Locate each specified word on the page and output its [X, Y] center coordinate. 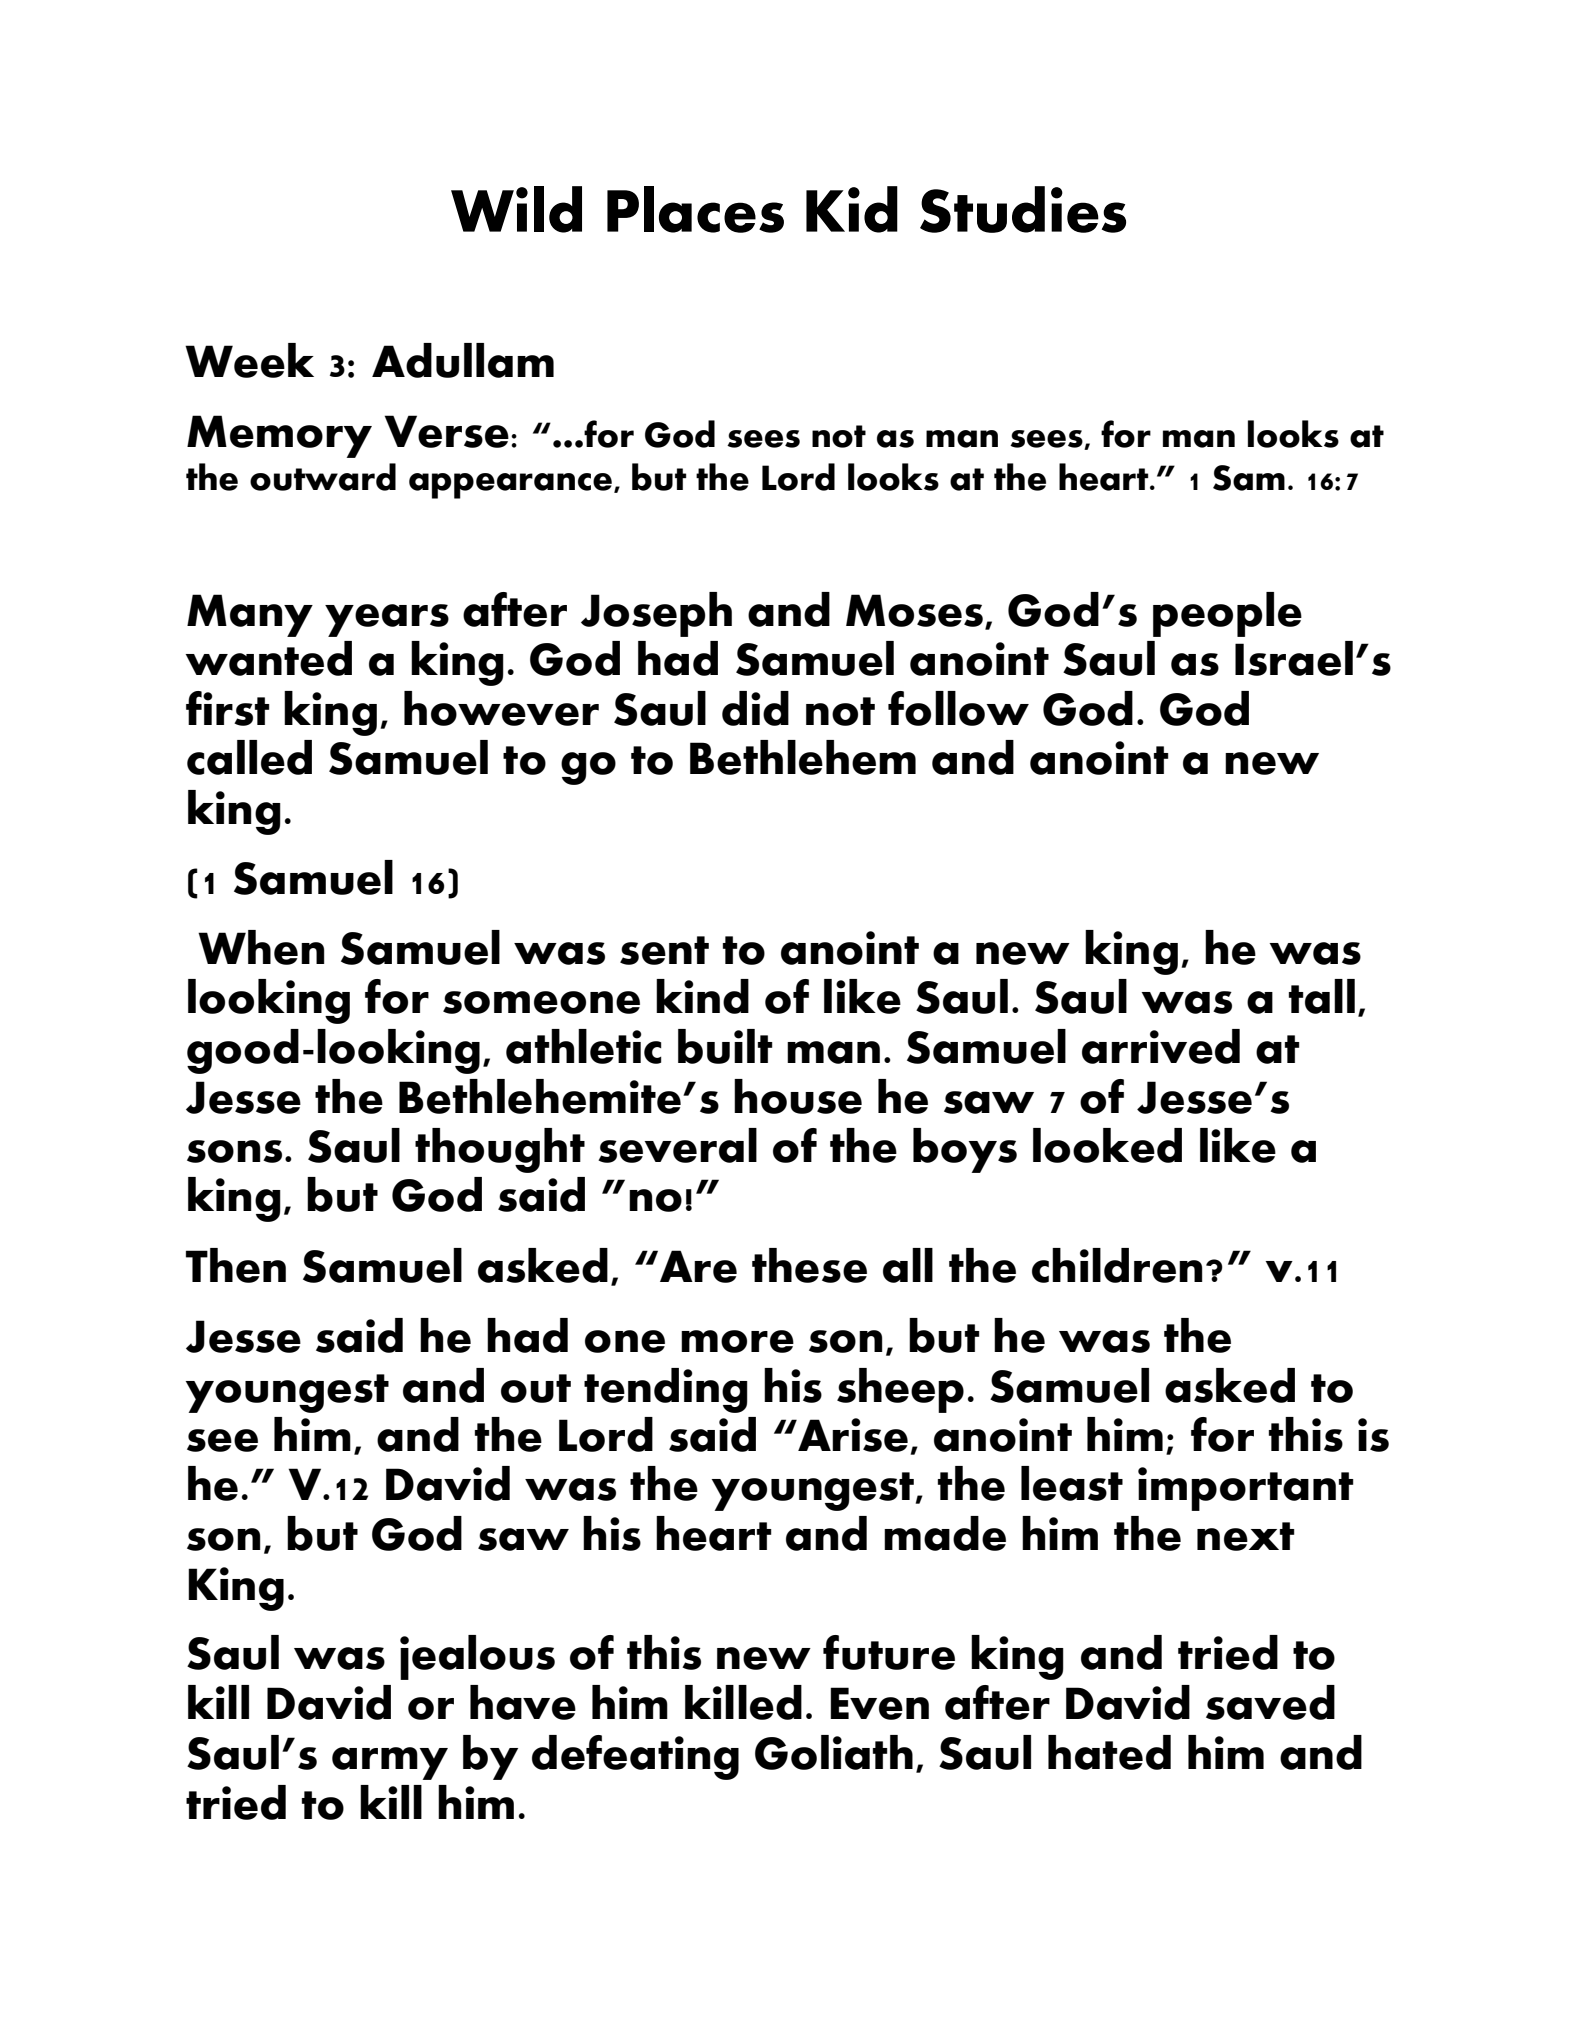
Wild [516, 209]
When [261, 947]
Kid [852, 209]
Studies [1023, 209]
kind [702, 996]
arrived [1161, 1046]
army [390, 1763]
